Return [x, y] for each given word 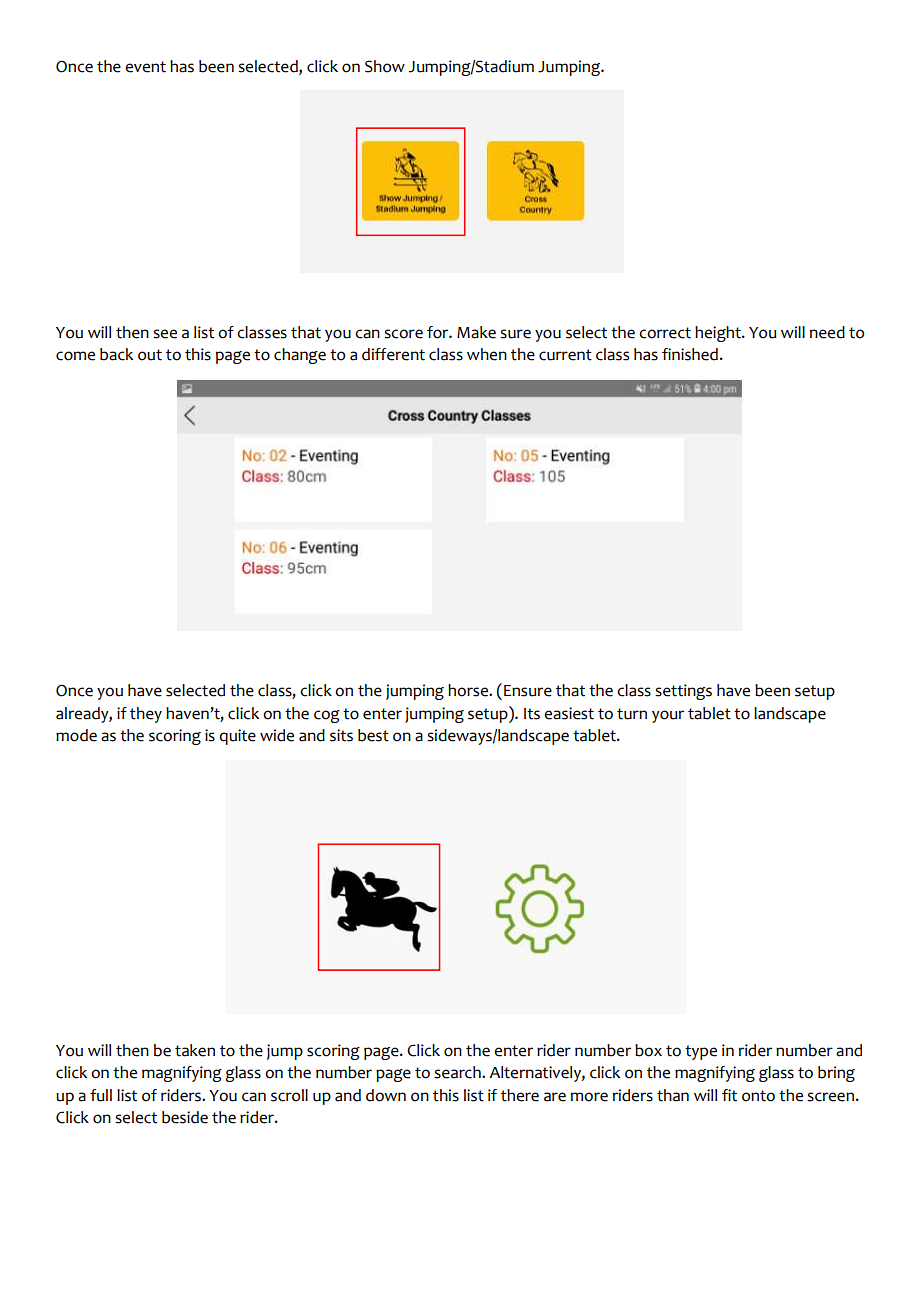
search [458, 1072]
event [145, 67]
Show [385, 66]
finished [690, 354]
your [668, 716]
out [150, 355]
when [487, 354]
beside [185, 1117]
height [719, 334]
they [146, 715]
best [373, 735]
